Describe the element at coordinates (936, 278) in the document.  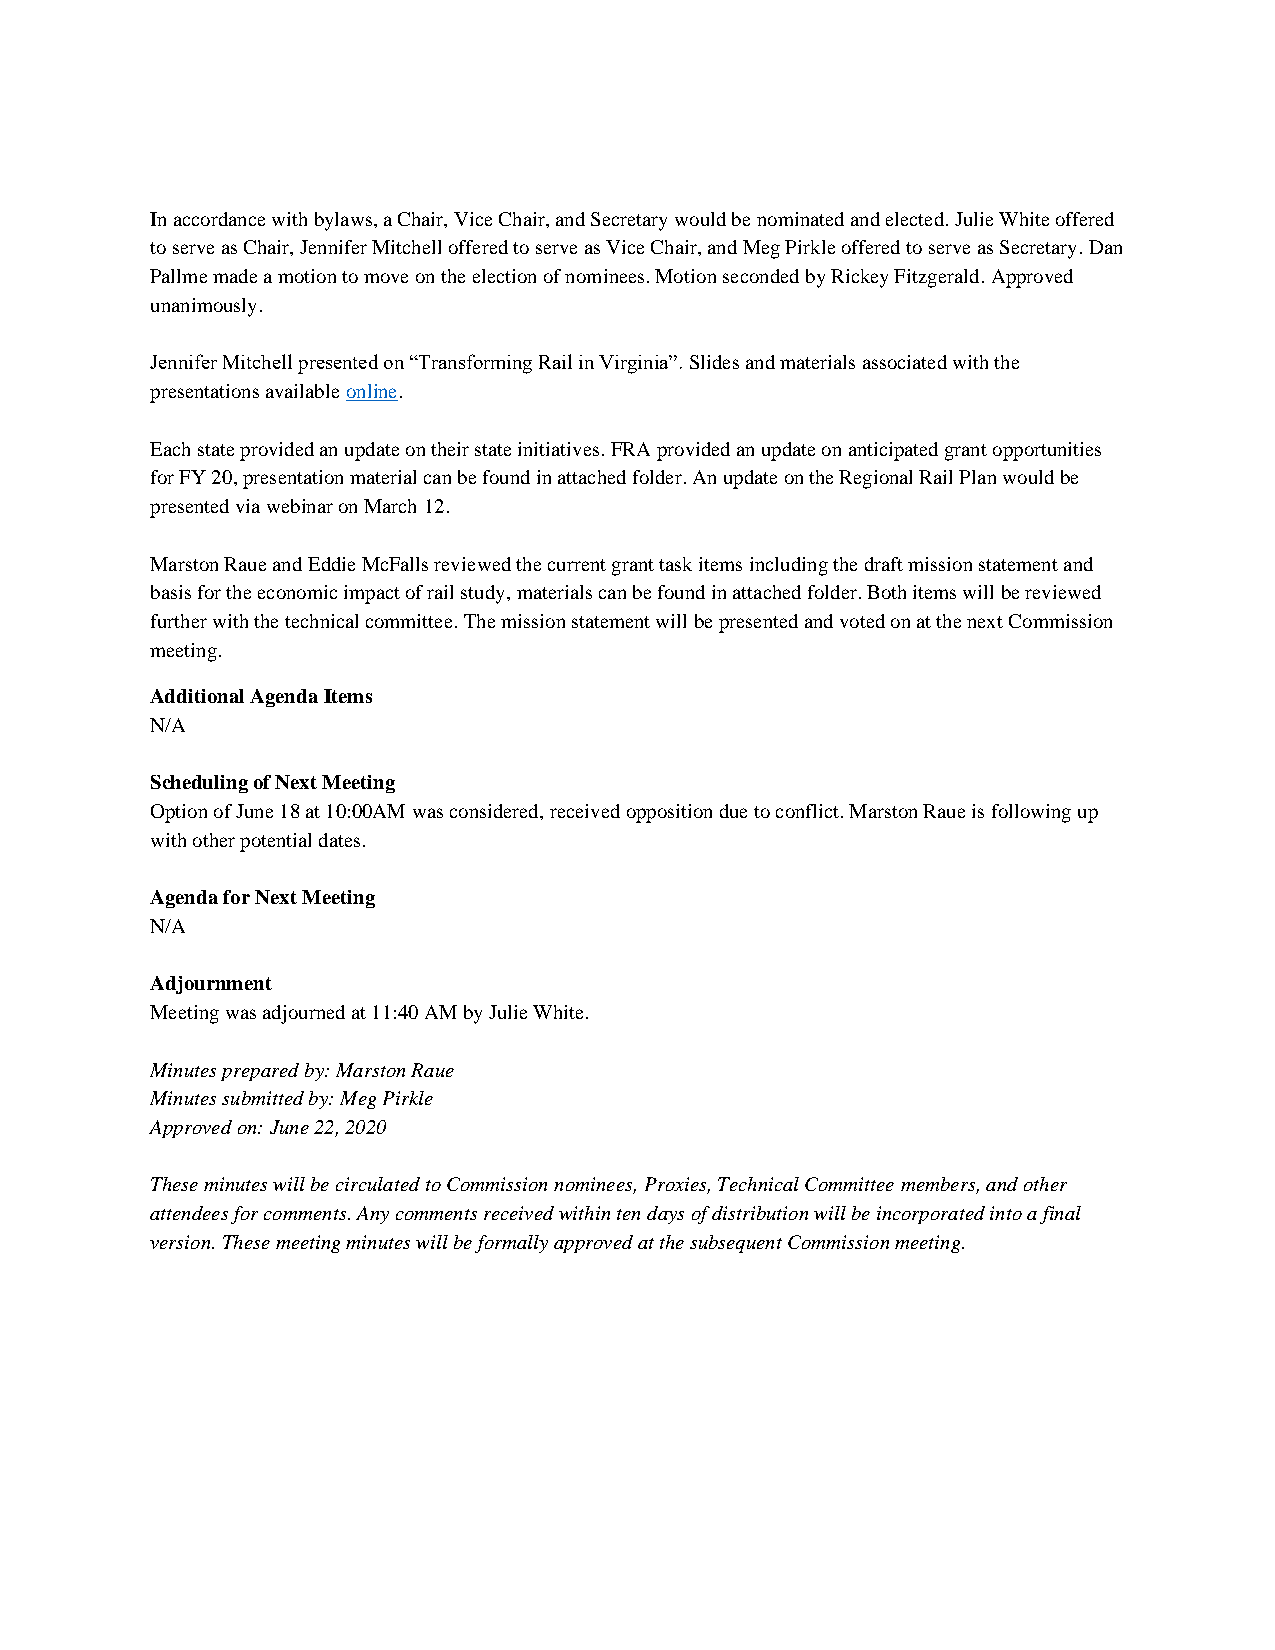
I see `Fitzgerald` at that location.
